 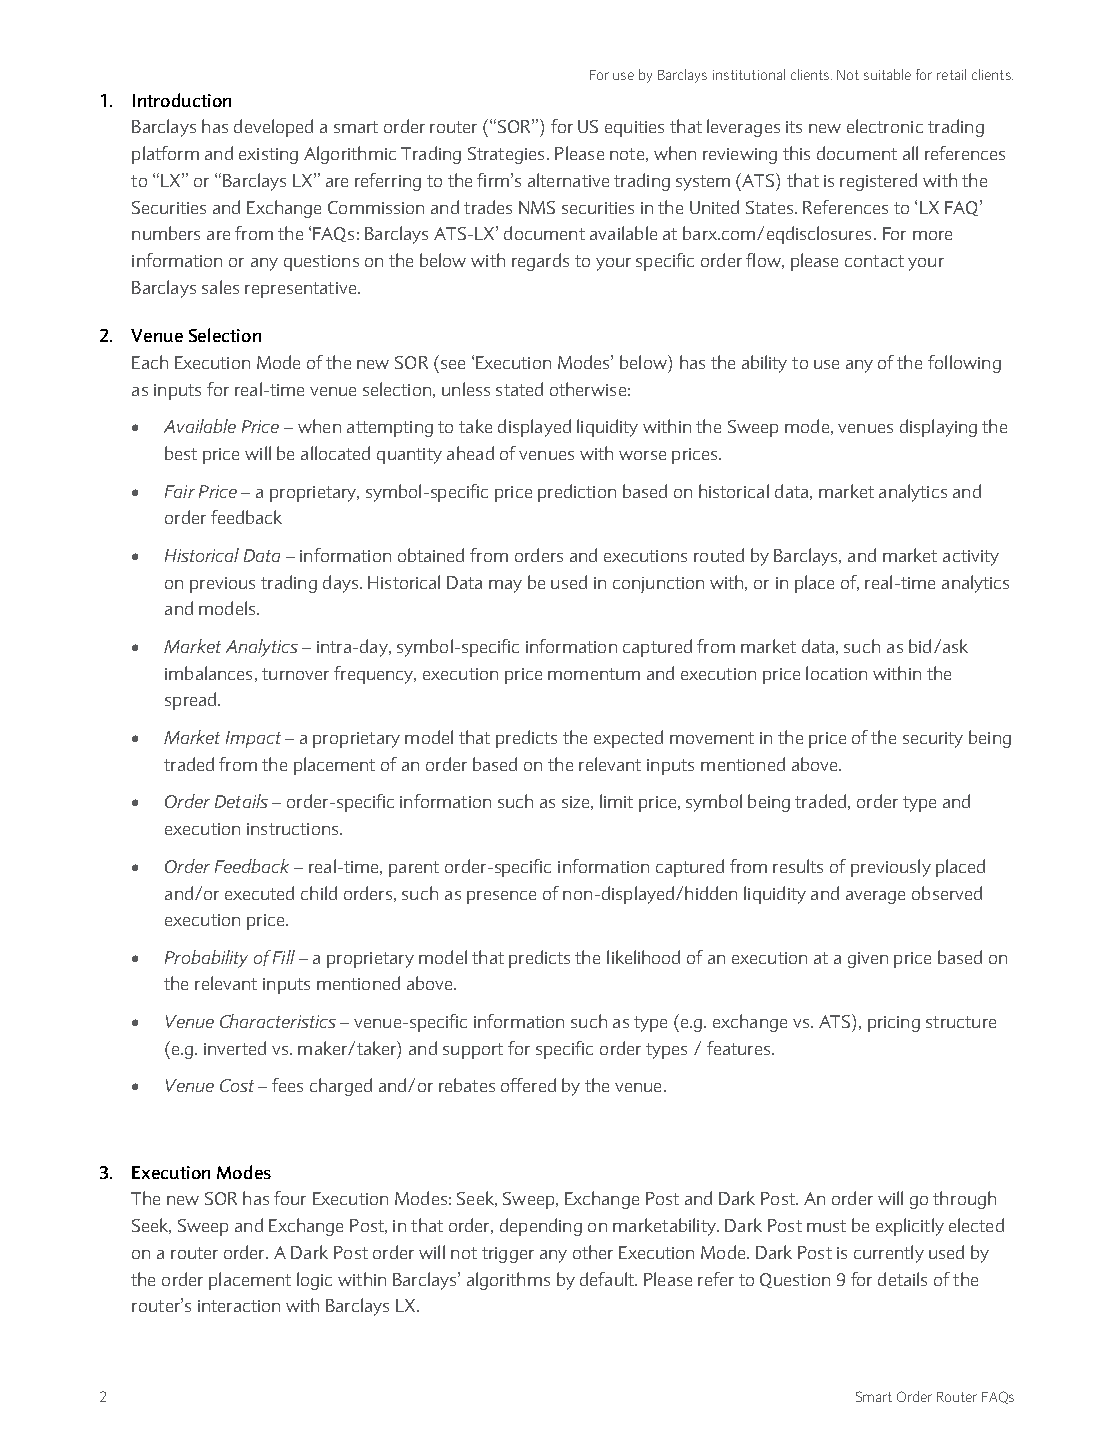 What do you see at coordinates (634, 129) in the page?
I see `equities` at bounding box center [634, 129].
